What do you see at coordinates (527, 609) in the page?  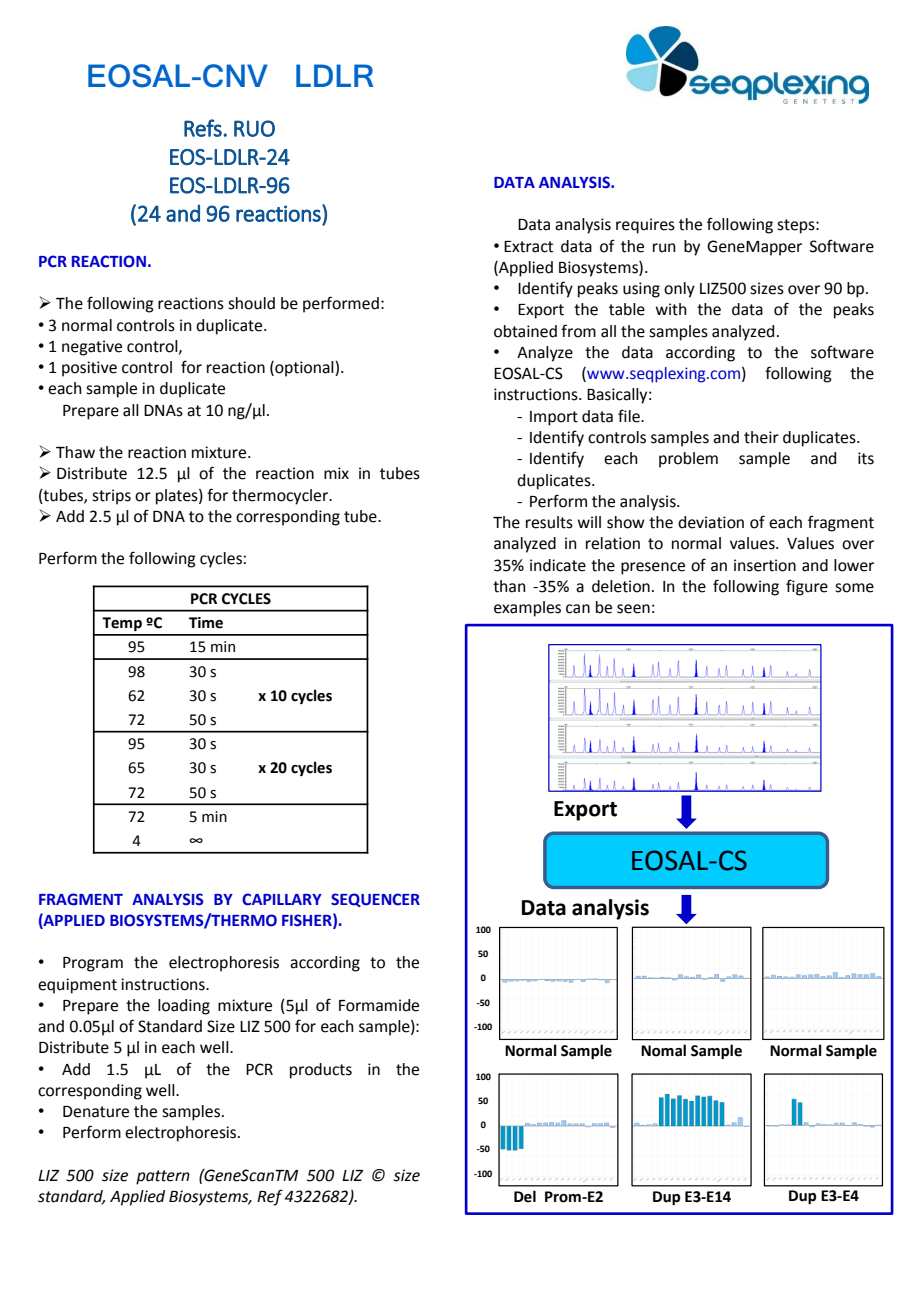 I see `examples` at bounding box center [527, 609].
